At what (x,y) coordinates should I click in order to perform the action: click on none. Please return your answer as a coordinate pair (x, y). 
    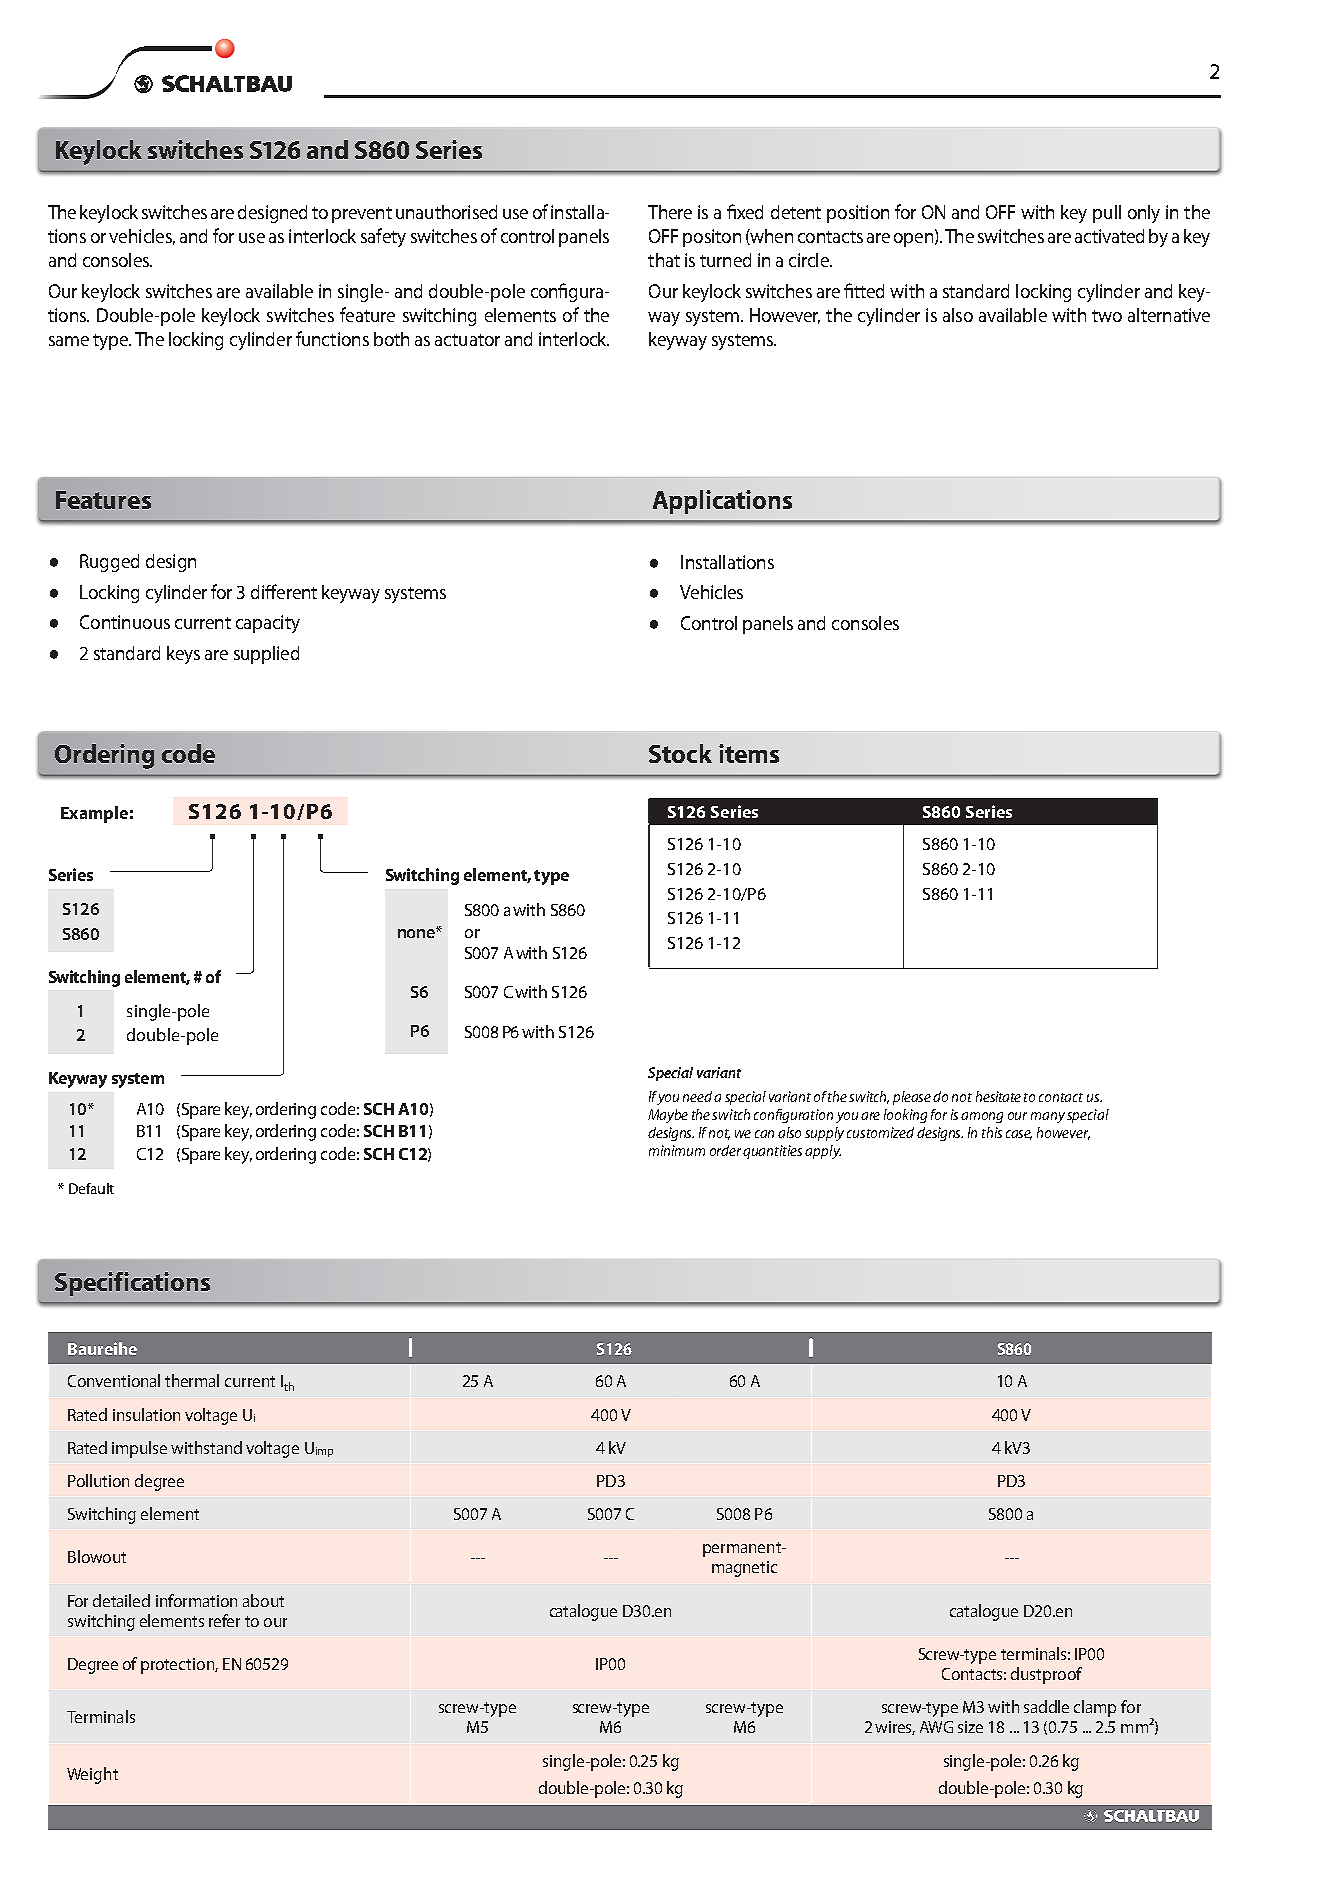
    Looking at the image, I should click on (417, 933).
